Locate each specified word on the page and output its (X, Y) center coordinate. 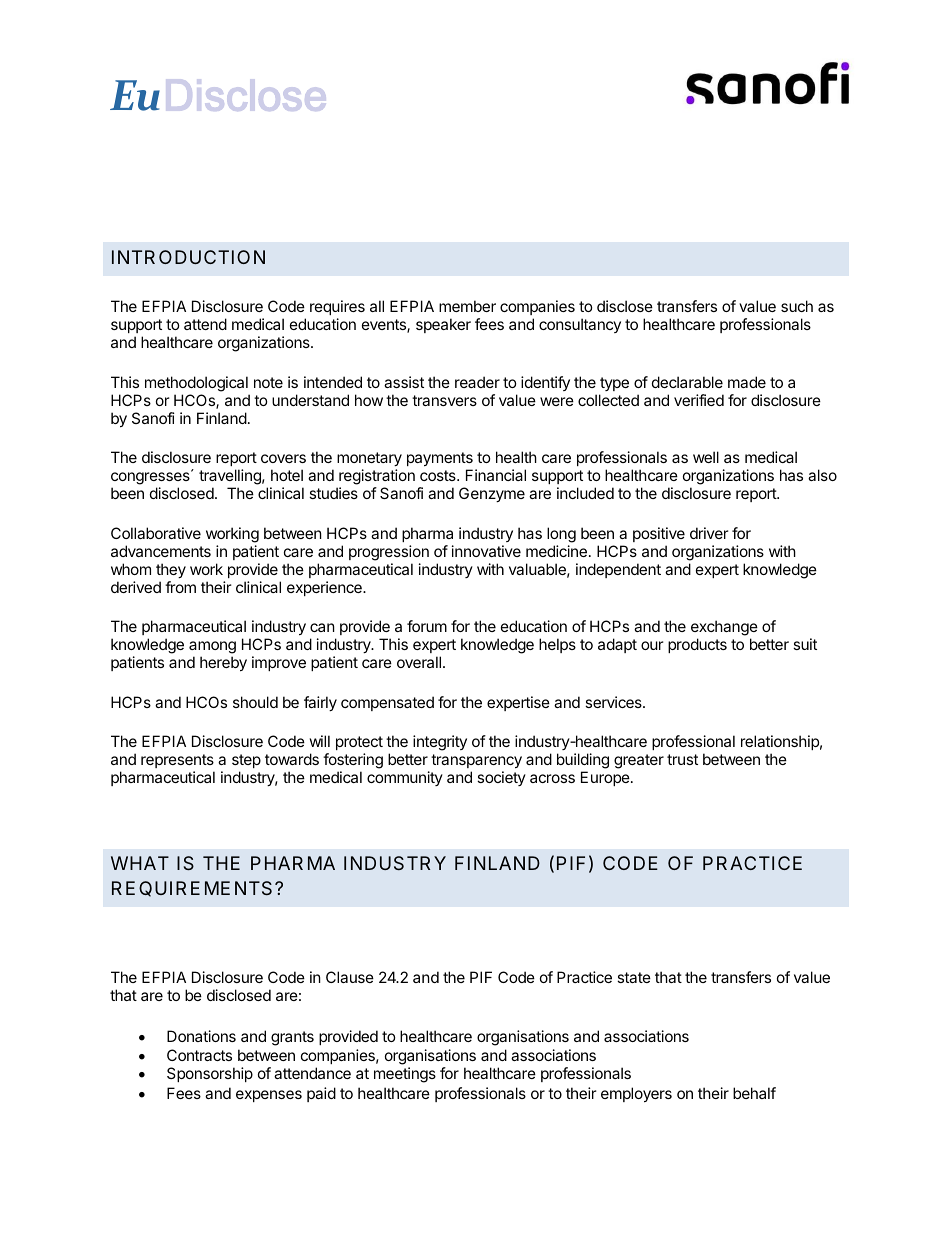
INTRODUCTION (188, 257)
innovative (486, 551)
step (246, 763)
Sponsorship (210, 1074)
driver (709, 533)
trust (682, 759)
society (501, 778)
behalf (754, 1093)
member (467, 306)
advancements (161, 551)
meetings (405, 1075)
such (797, 306)
